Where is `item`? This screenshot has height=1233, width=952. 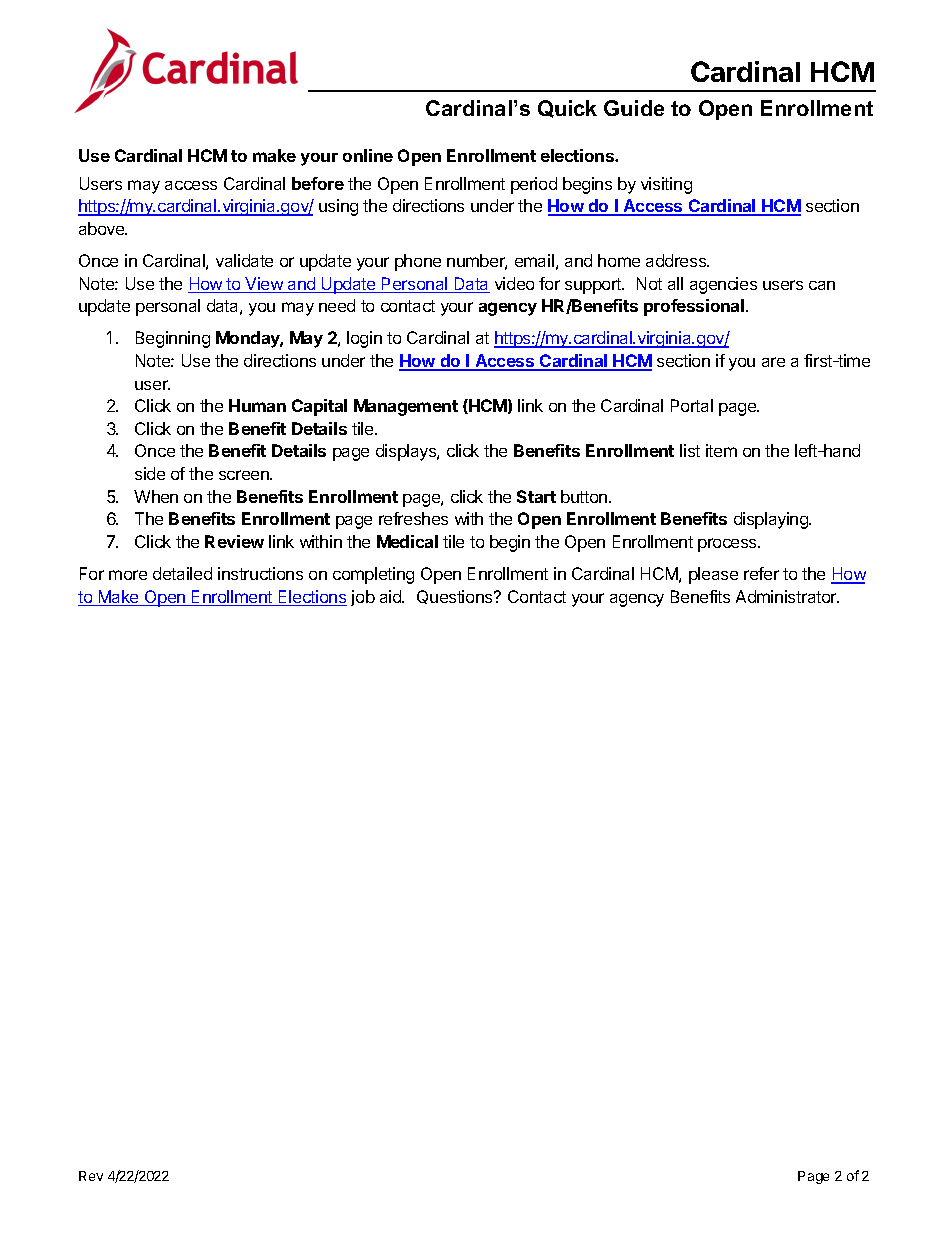 item is located at coordinates (721, 450).
